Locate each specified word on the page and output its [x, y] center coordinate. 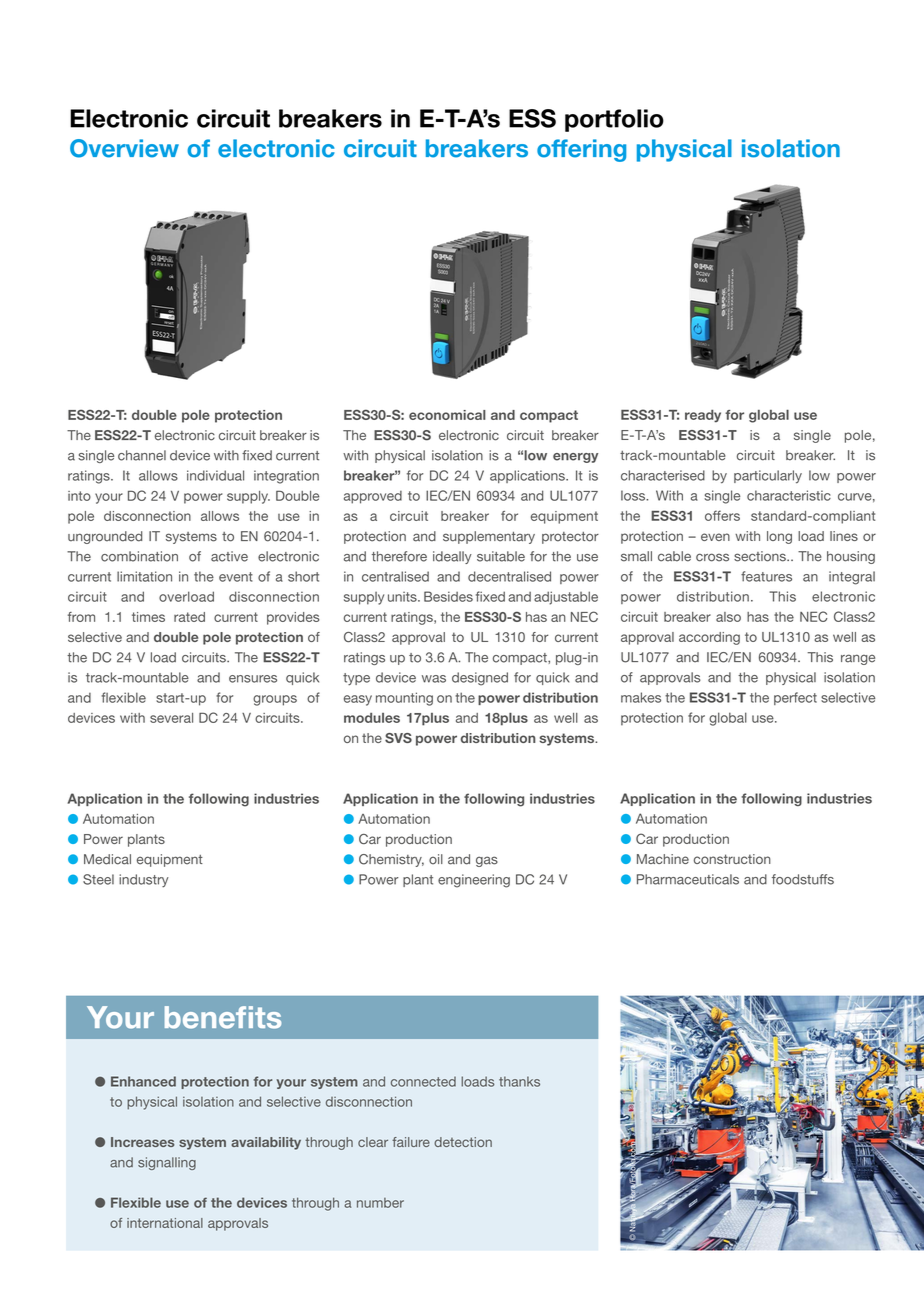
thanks [519, 1081]
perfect [795, 698]
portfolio [614, 120]
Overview [124, 148]
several [171, 718]
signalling [167, 1163]
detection [463, 1142]
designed [480, 679]
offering [581, 150]
